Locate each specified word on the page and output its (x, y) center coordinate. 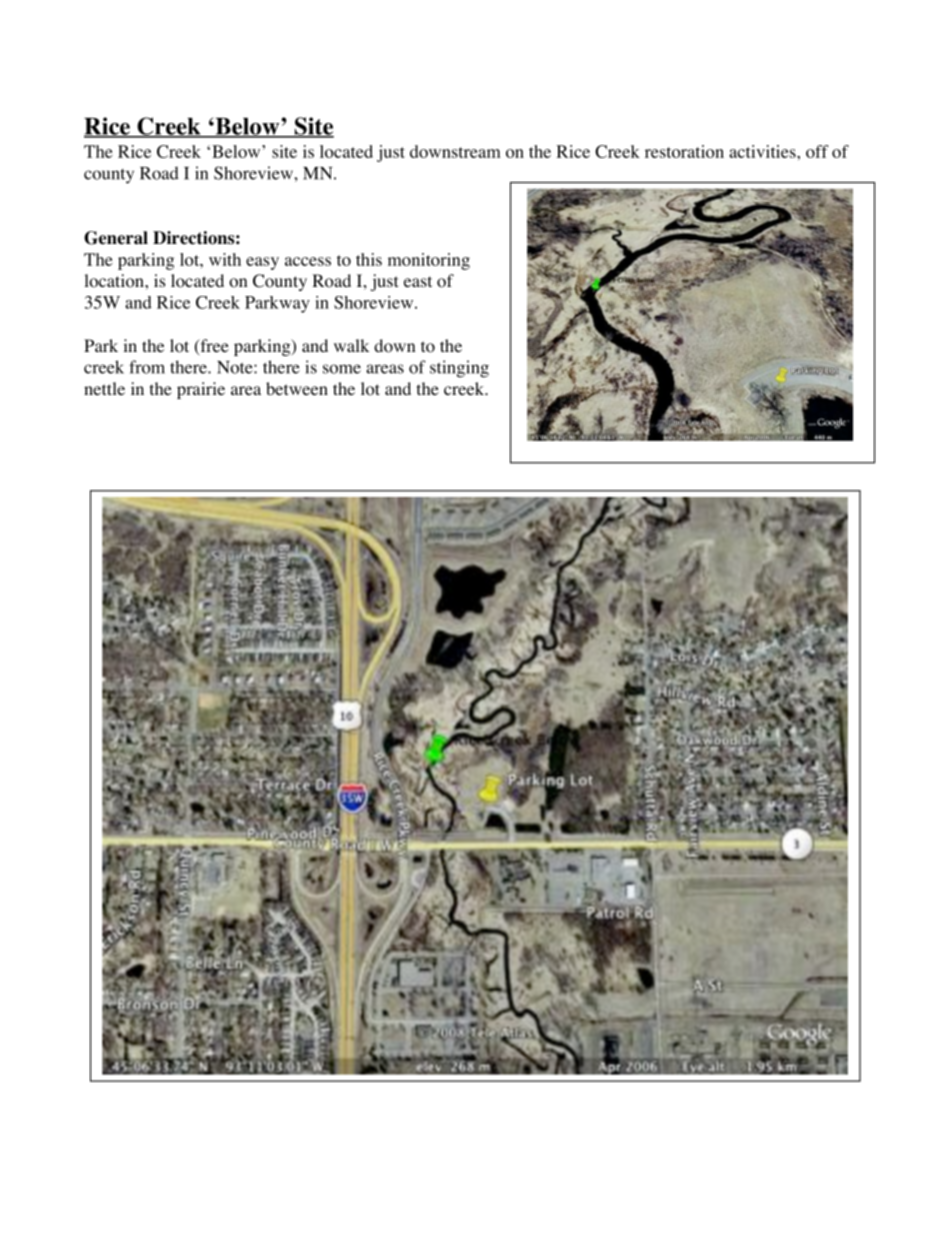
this (369, 259)
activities (763, 151)
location (115, 281)
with (225, 259)
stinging (459, 369)
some (342, 369)
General (116, 238)
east (418, 281)
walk (351, 345)
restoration (684, 151)
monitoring (429, 261)
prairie (201, 390)
